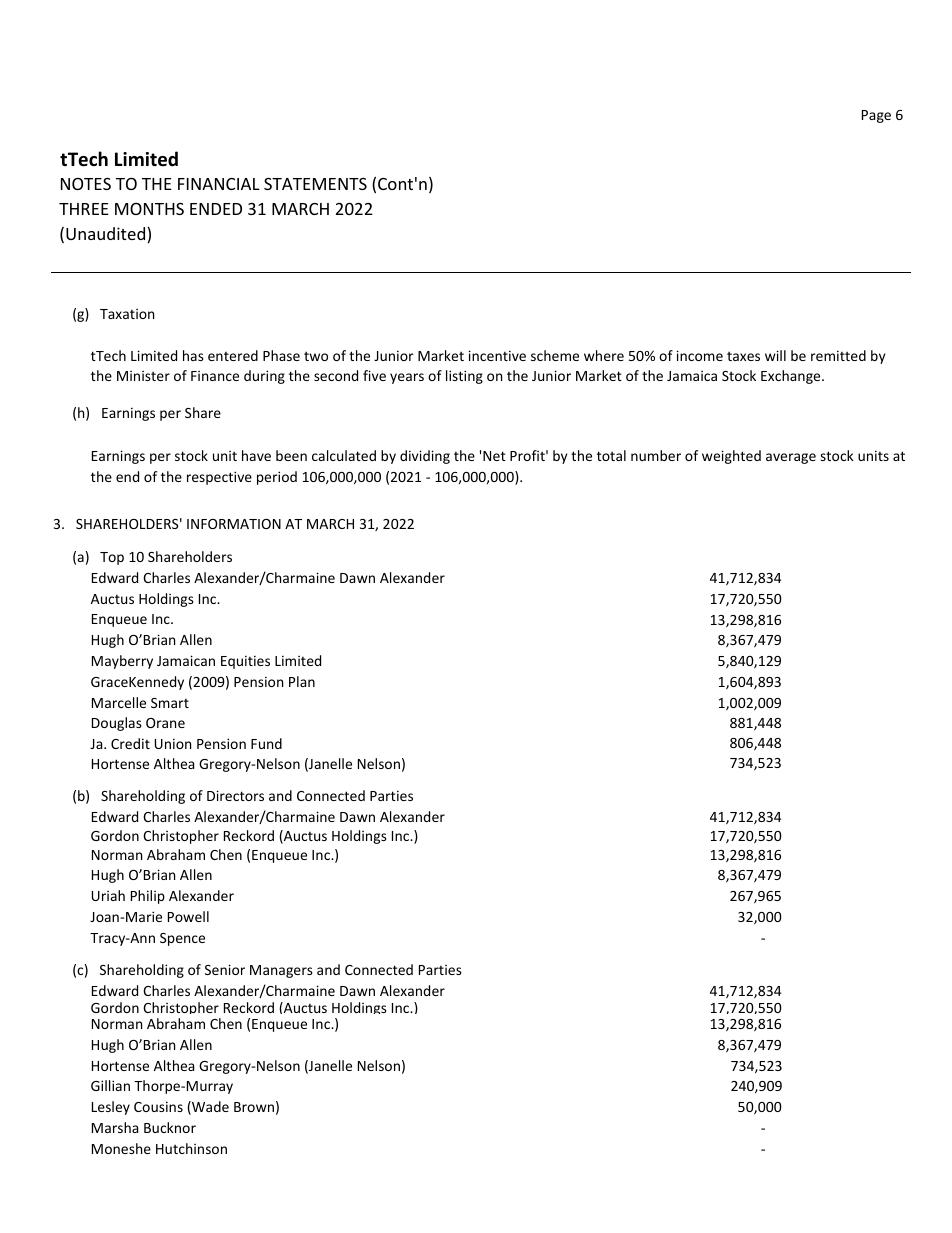  Describe the element at coordinates (494, 456) in the page. I see `Net` at that location.
